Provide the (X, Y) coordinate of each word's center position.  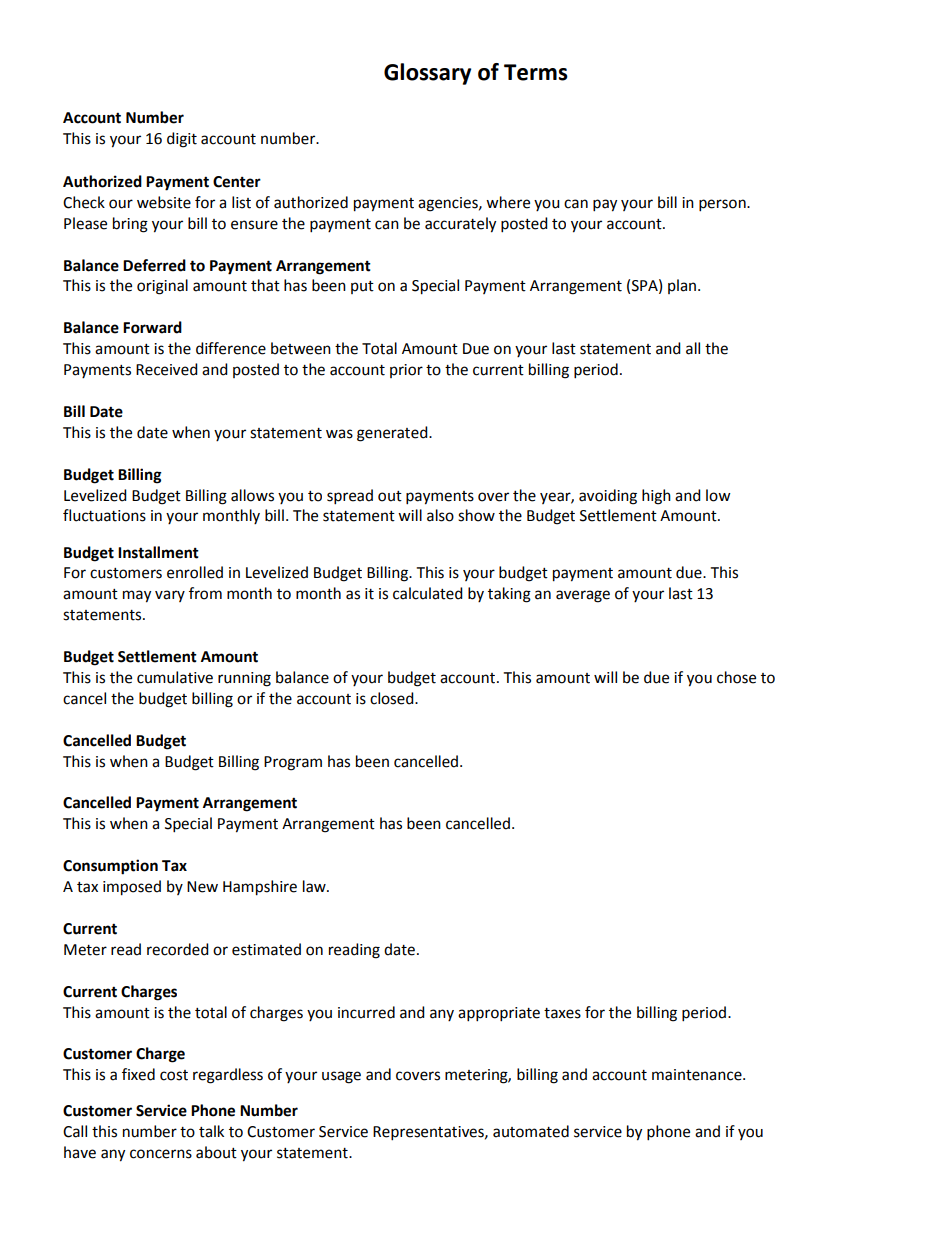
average (583, 596)
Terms (536, 72)
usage (341, 1077)
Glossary (427, 74)
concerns (161, 1154)
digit (182, 140)
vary (170, 596)
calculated (428, 593)
